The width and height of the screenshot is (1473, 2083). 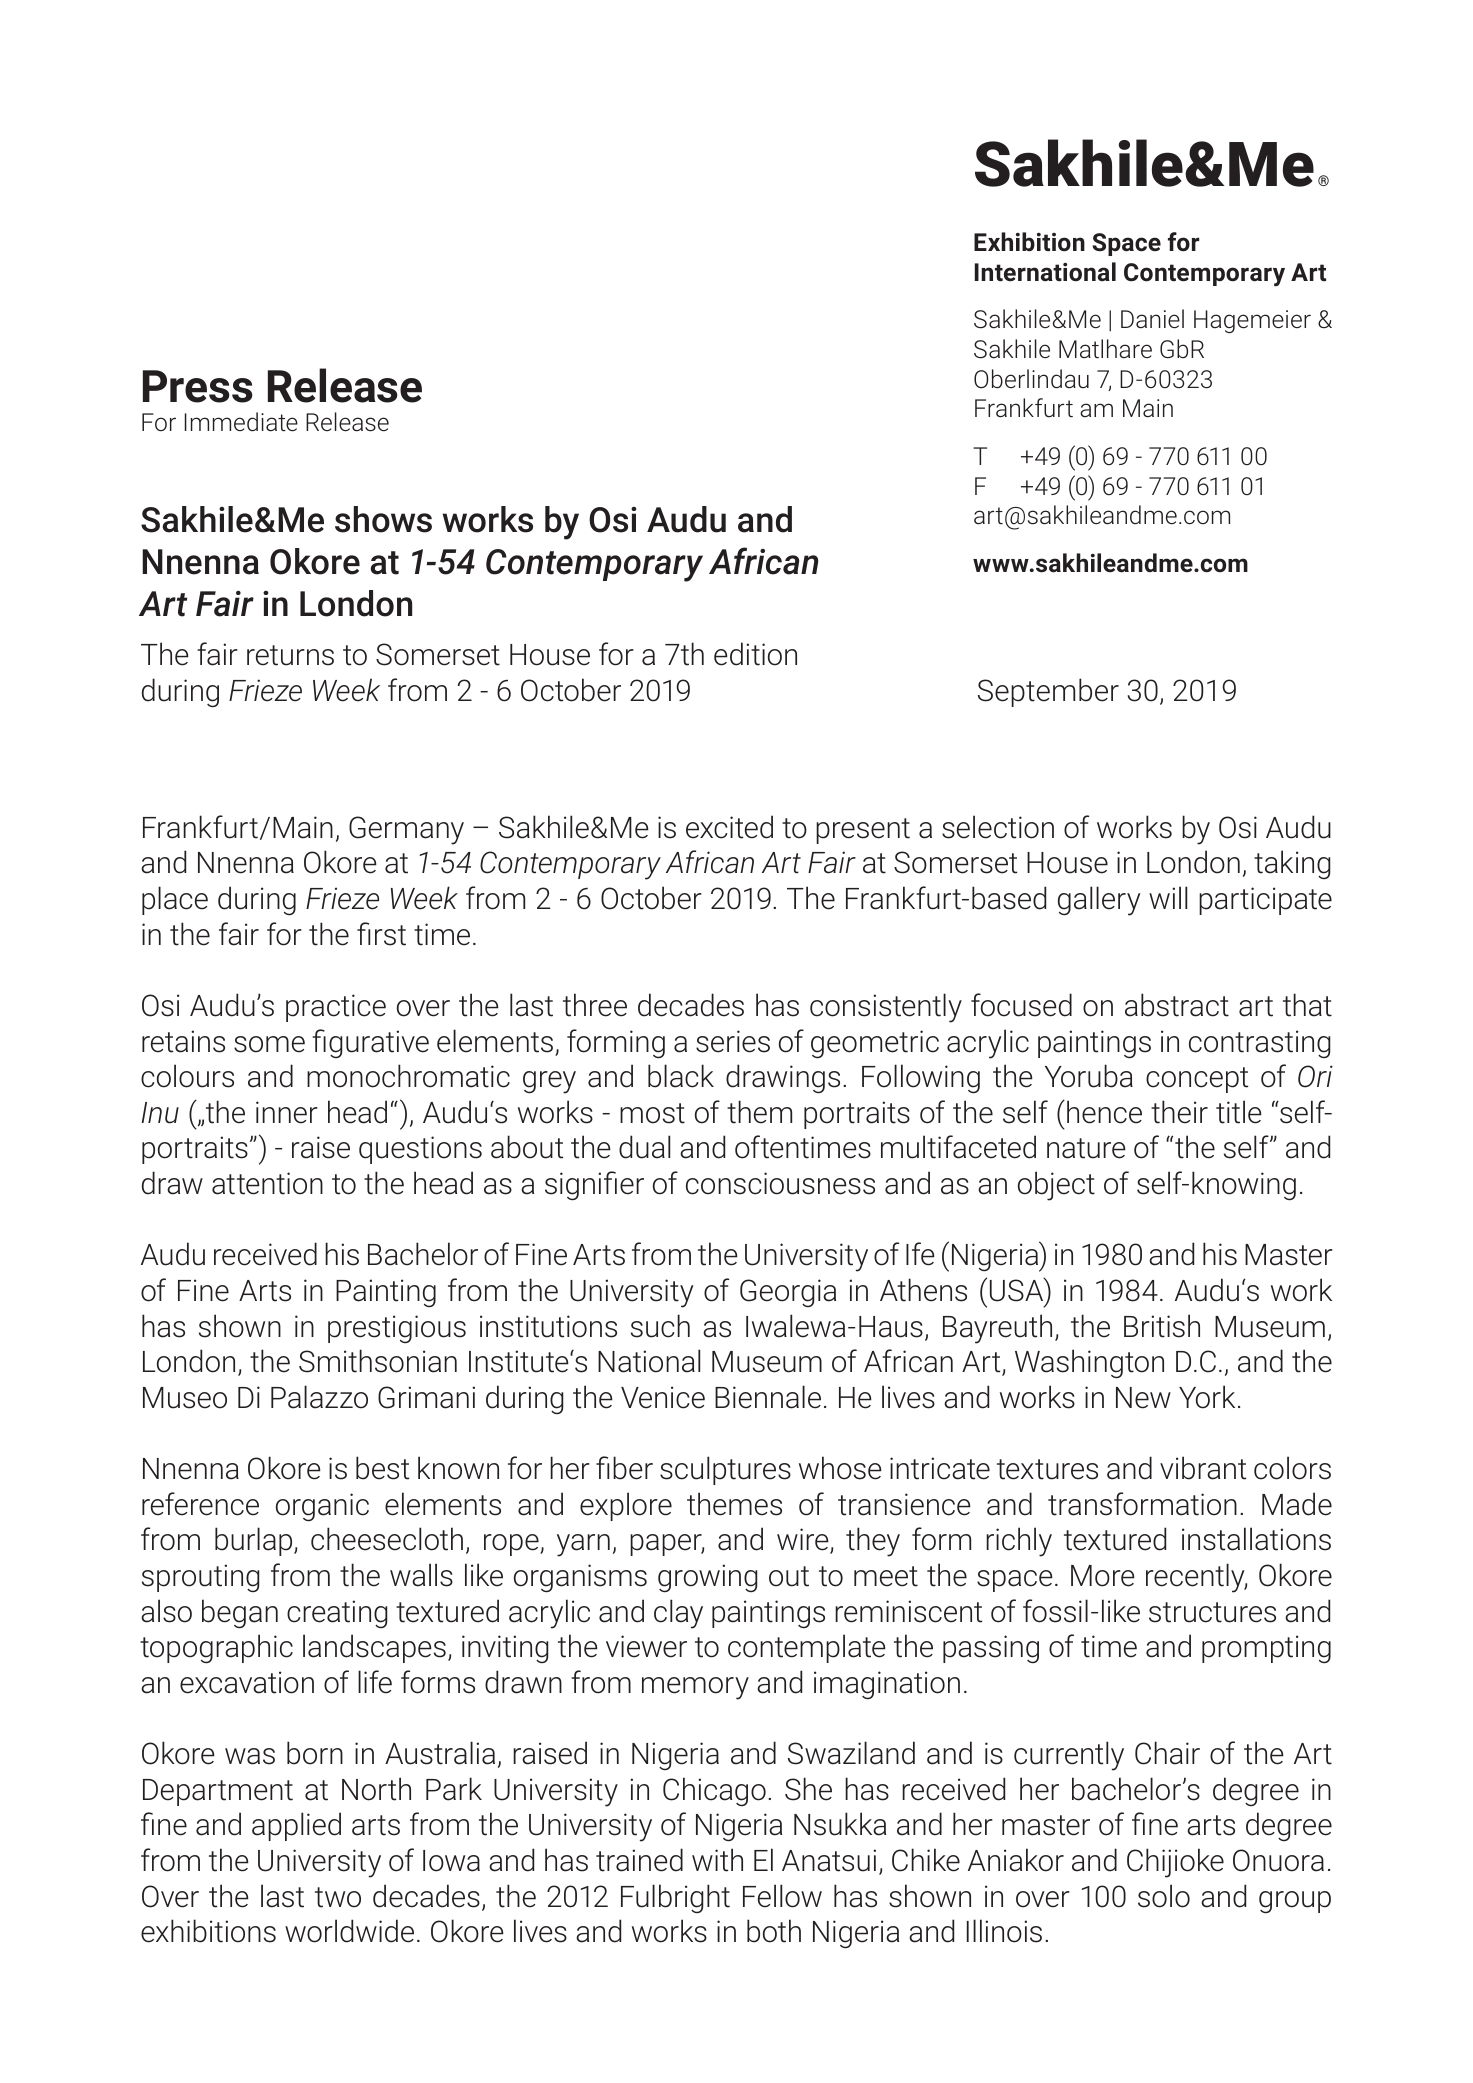 What do you see at coordinates (663, 1397) in the screenshot?
I see `Venice` at bounding box center [663, 1397].
